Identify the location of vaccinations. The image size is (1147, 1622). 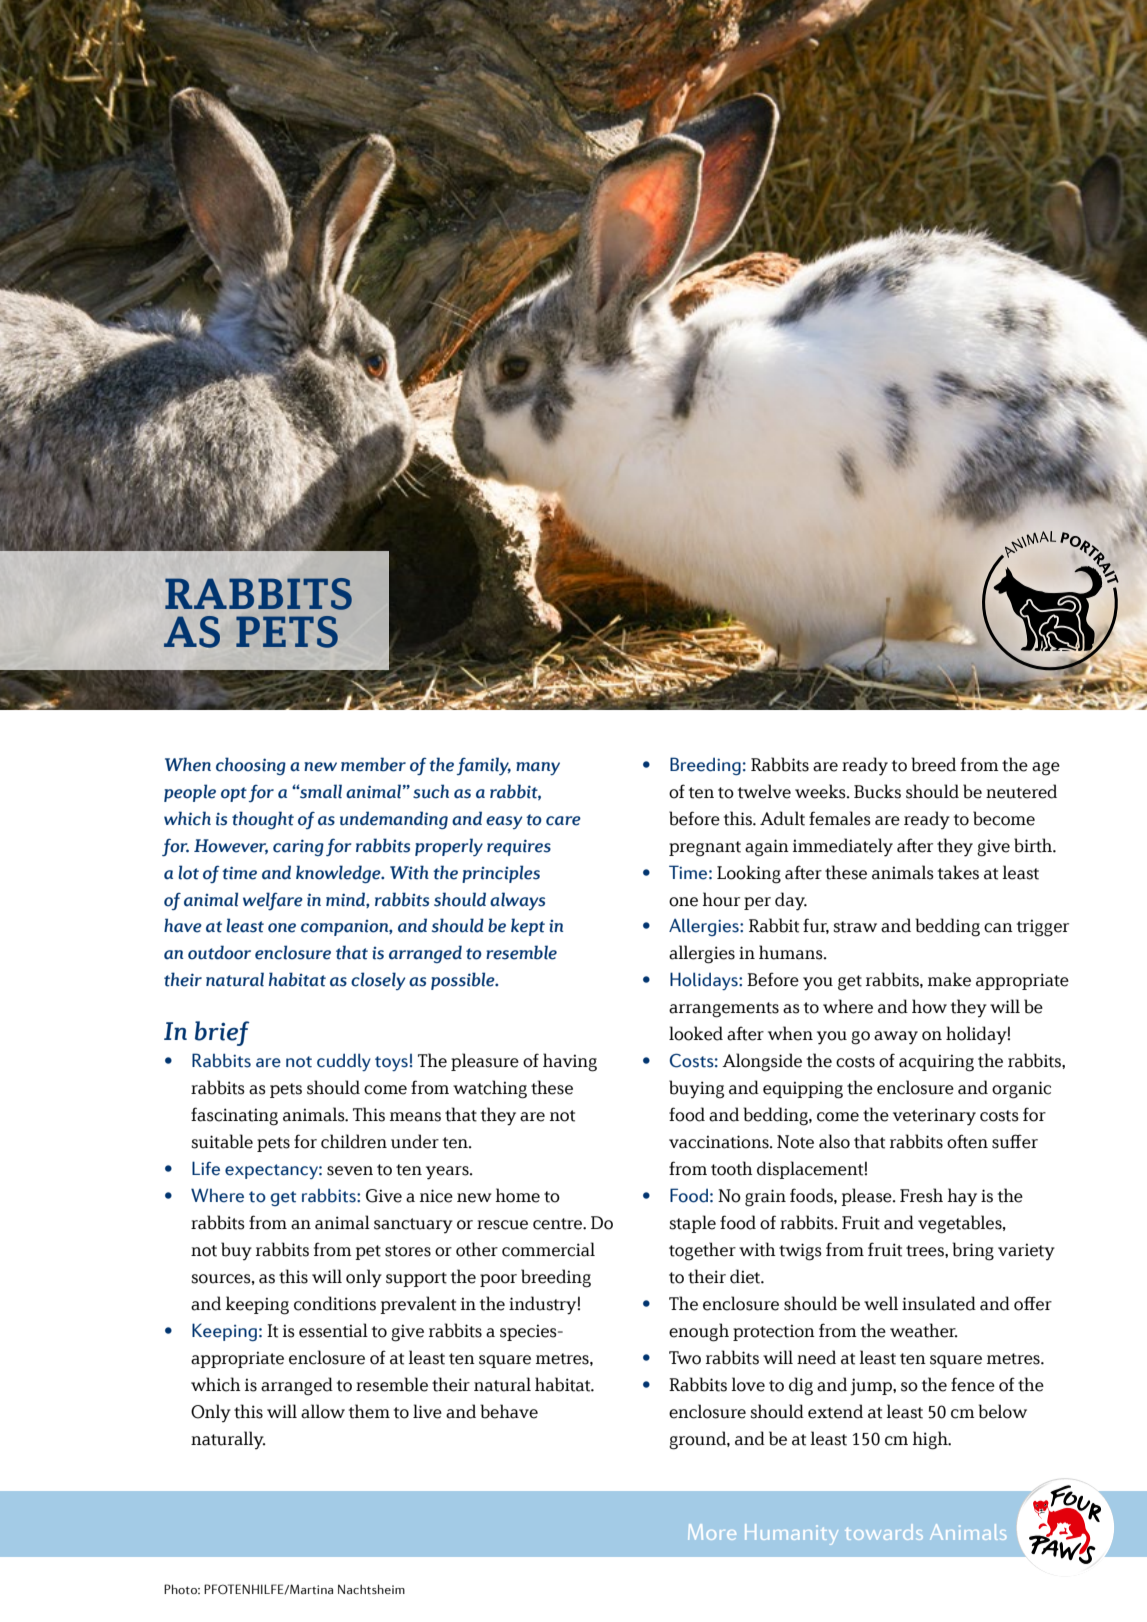
(720, 1142).
